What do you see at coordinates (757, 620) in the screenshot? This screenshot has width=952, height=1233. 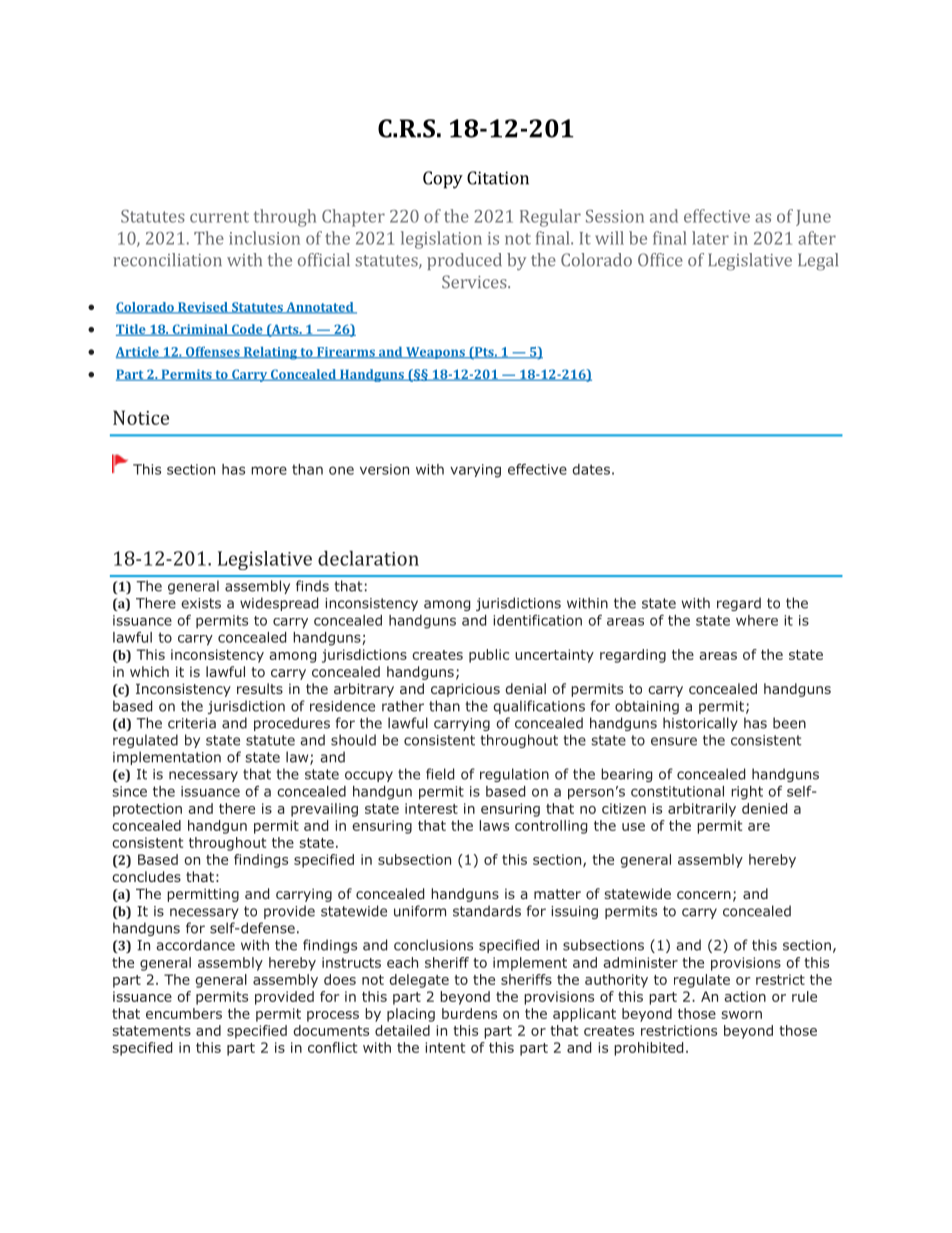 I see `where` at bounding box center [757, 620].
